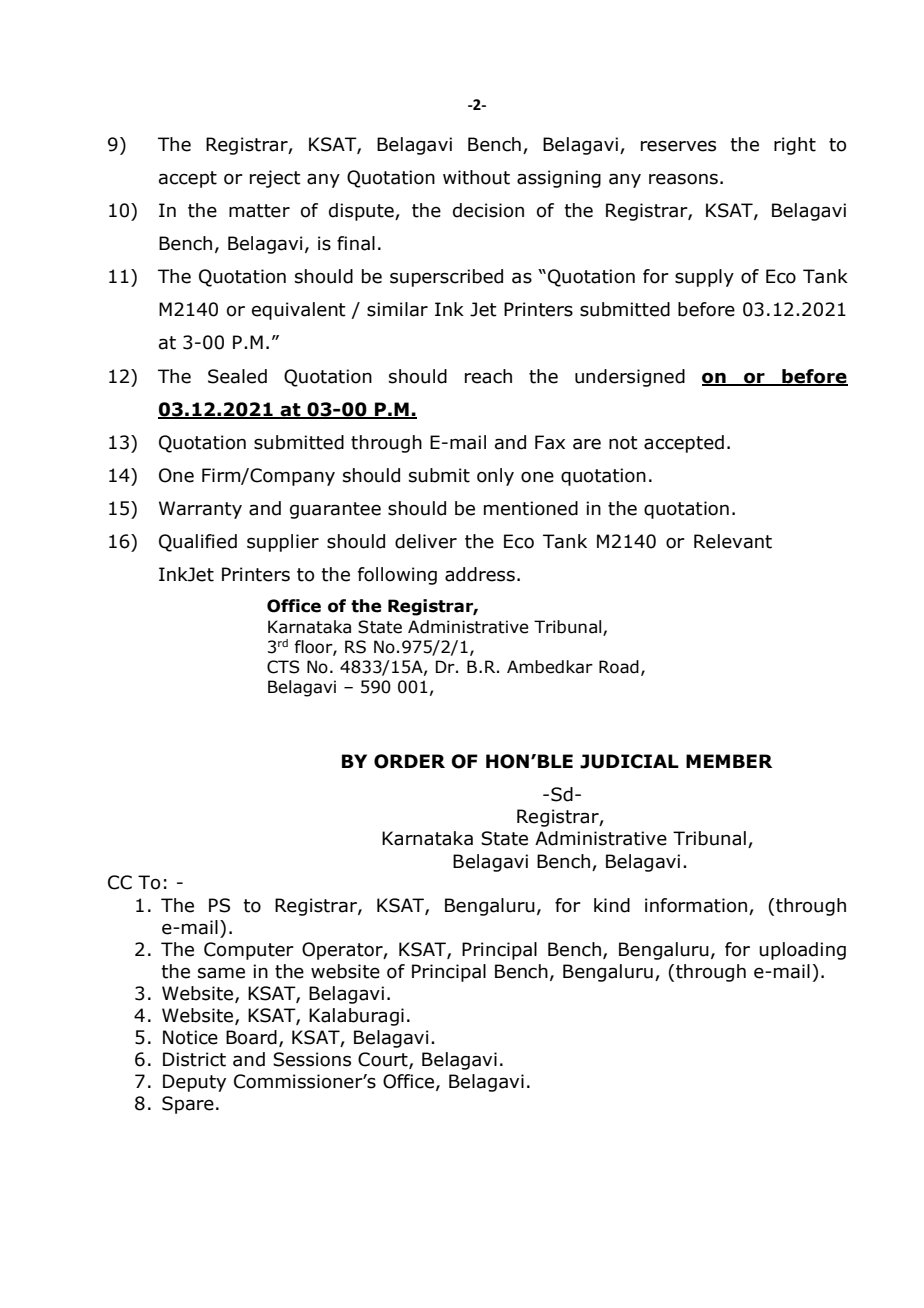  Describe the element at coordinates (476, 177) in the screenshot. I see `without` at that location.
